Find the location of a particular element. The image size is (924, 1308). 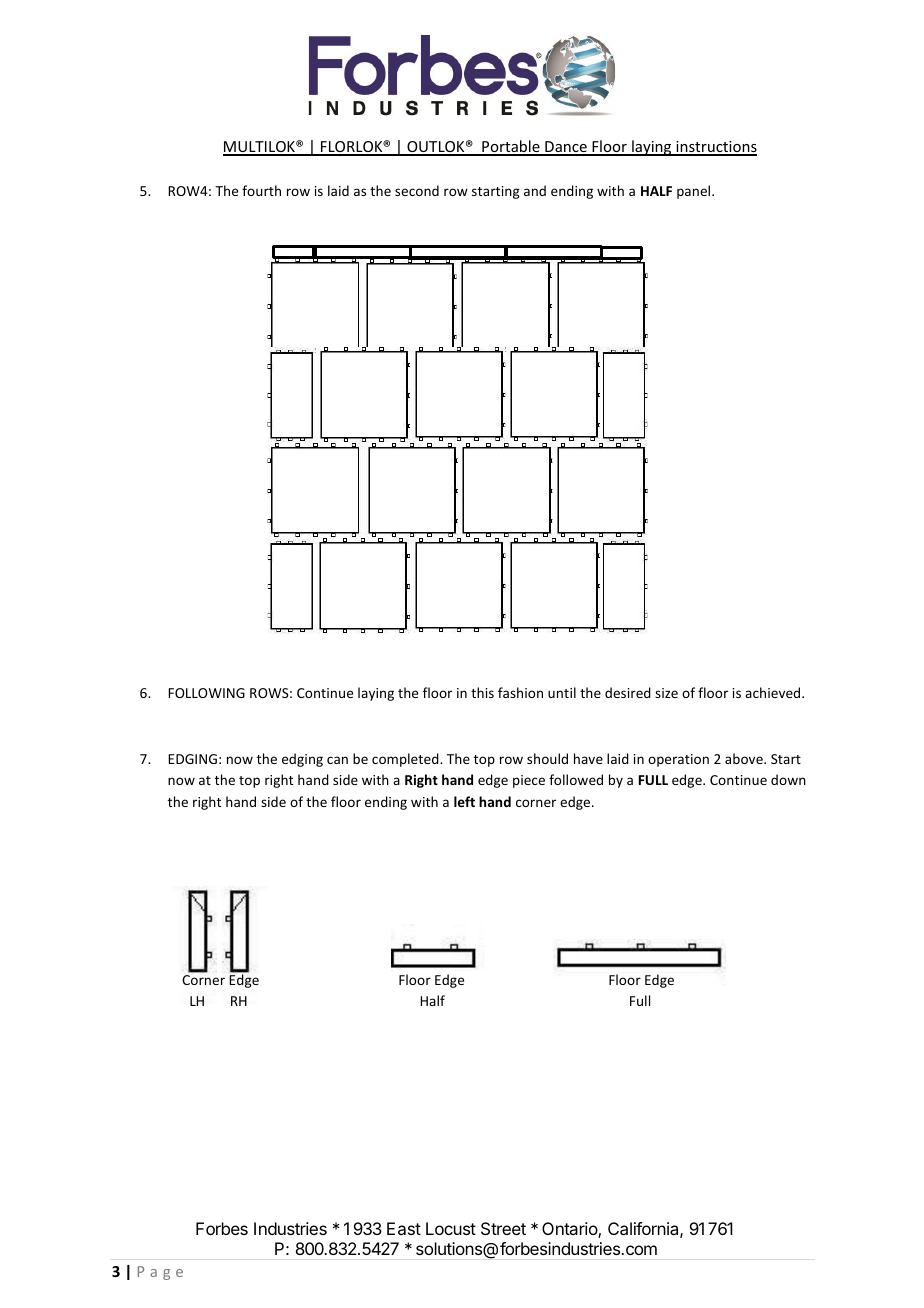

fourth is located at coordinates (261, 190).
